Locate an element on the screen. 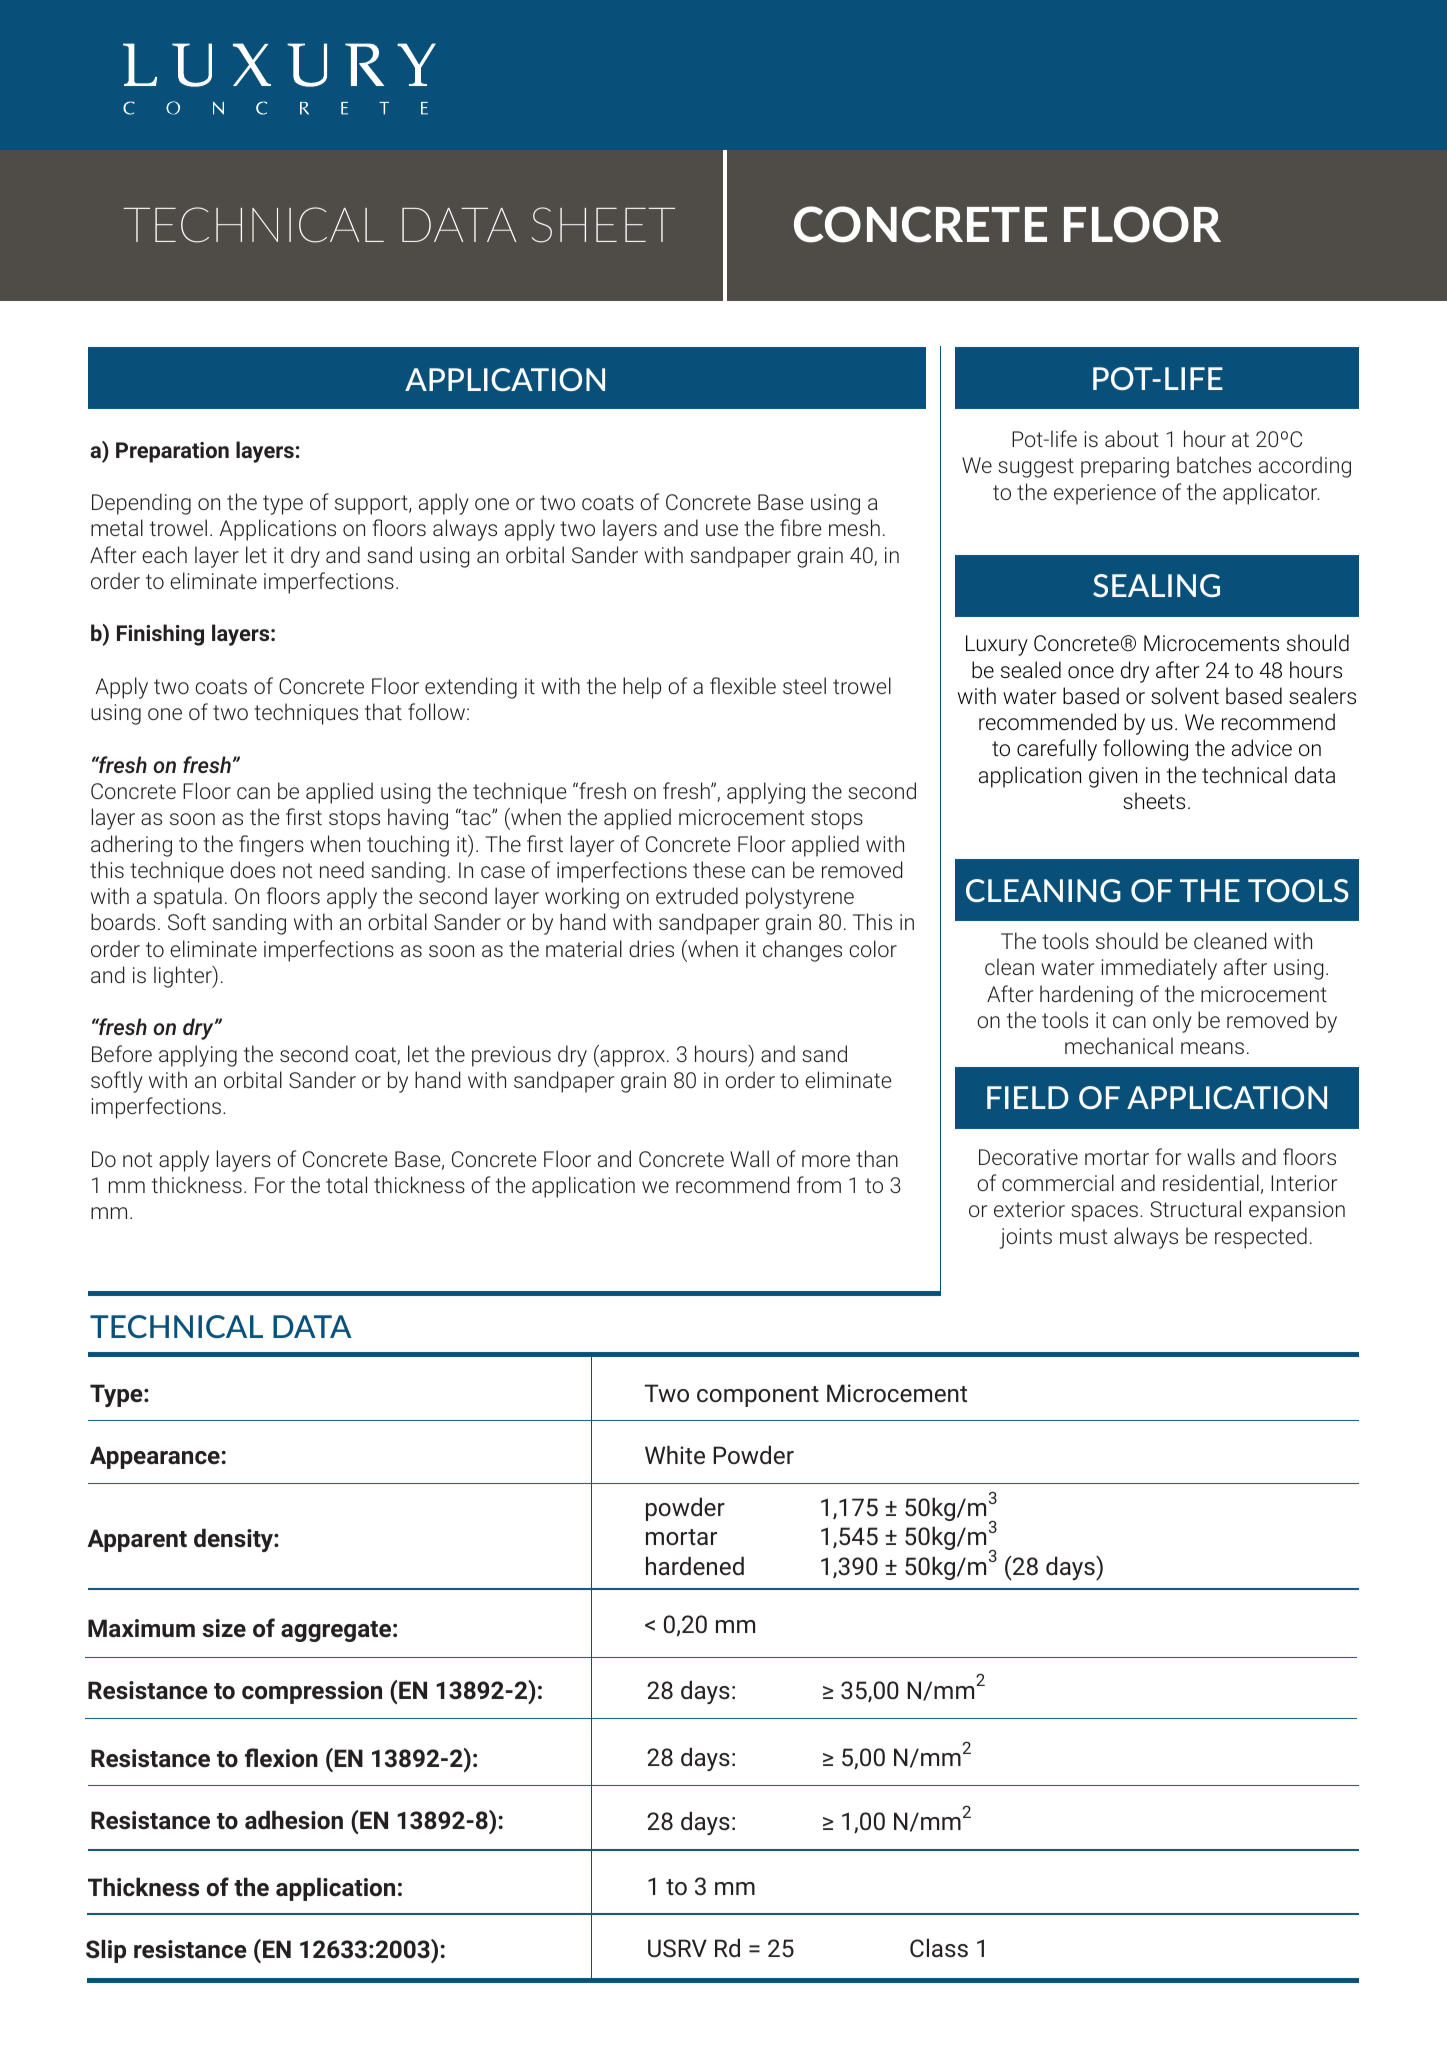  hardened is located at coordinates (695, 1565).
